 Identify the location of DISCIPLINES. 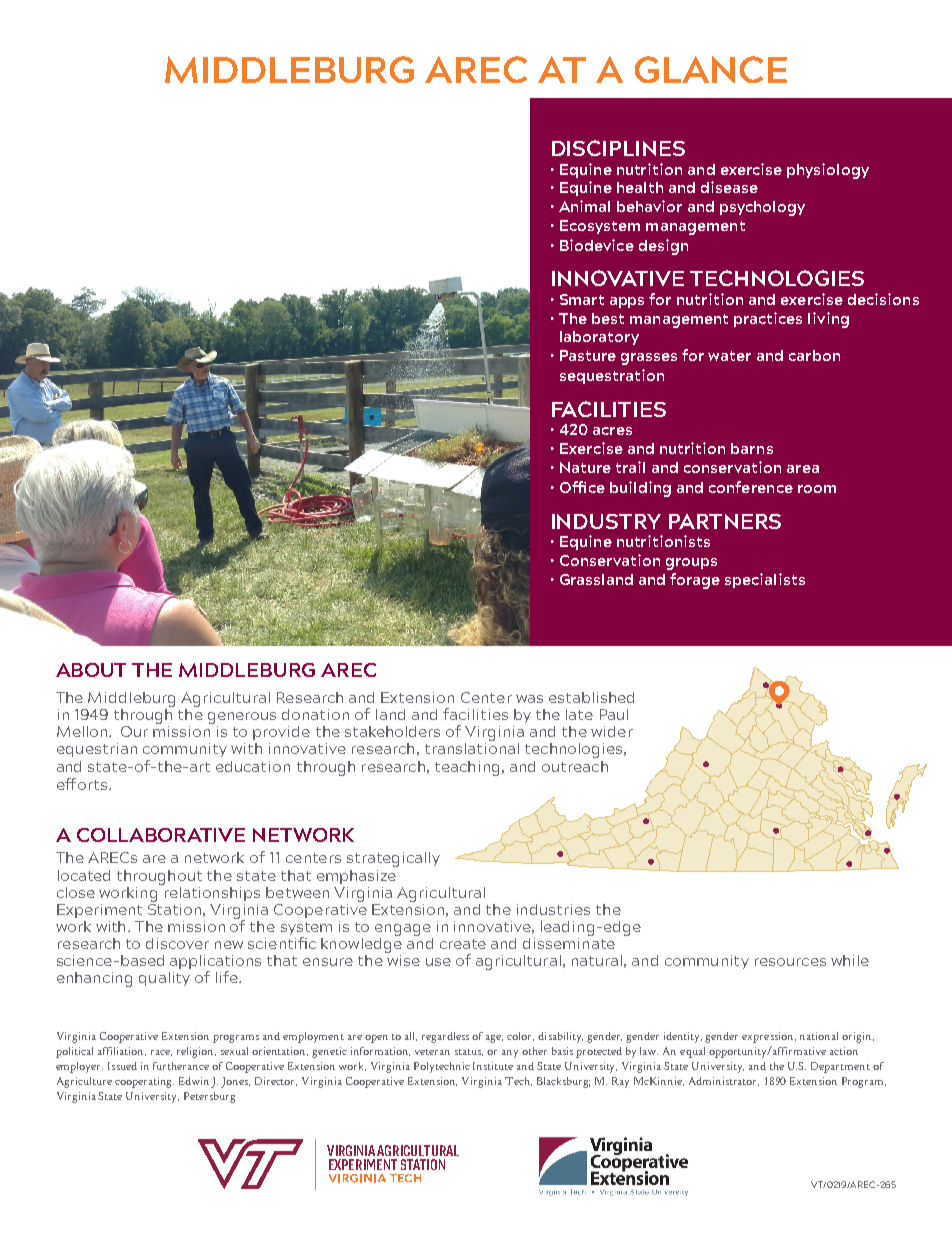
(618, 148).
